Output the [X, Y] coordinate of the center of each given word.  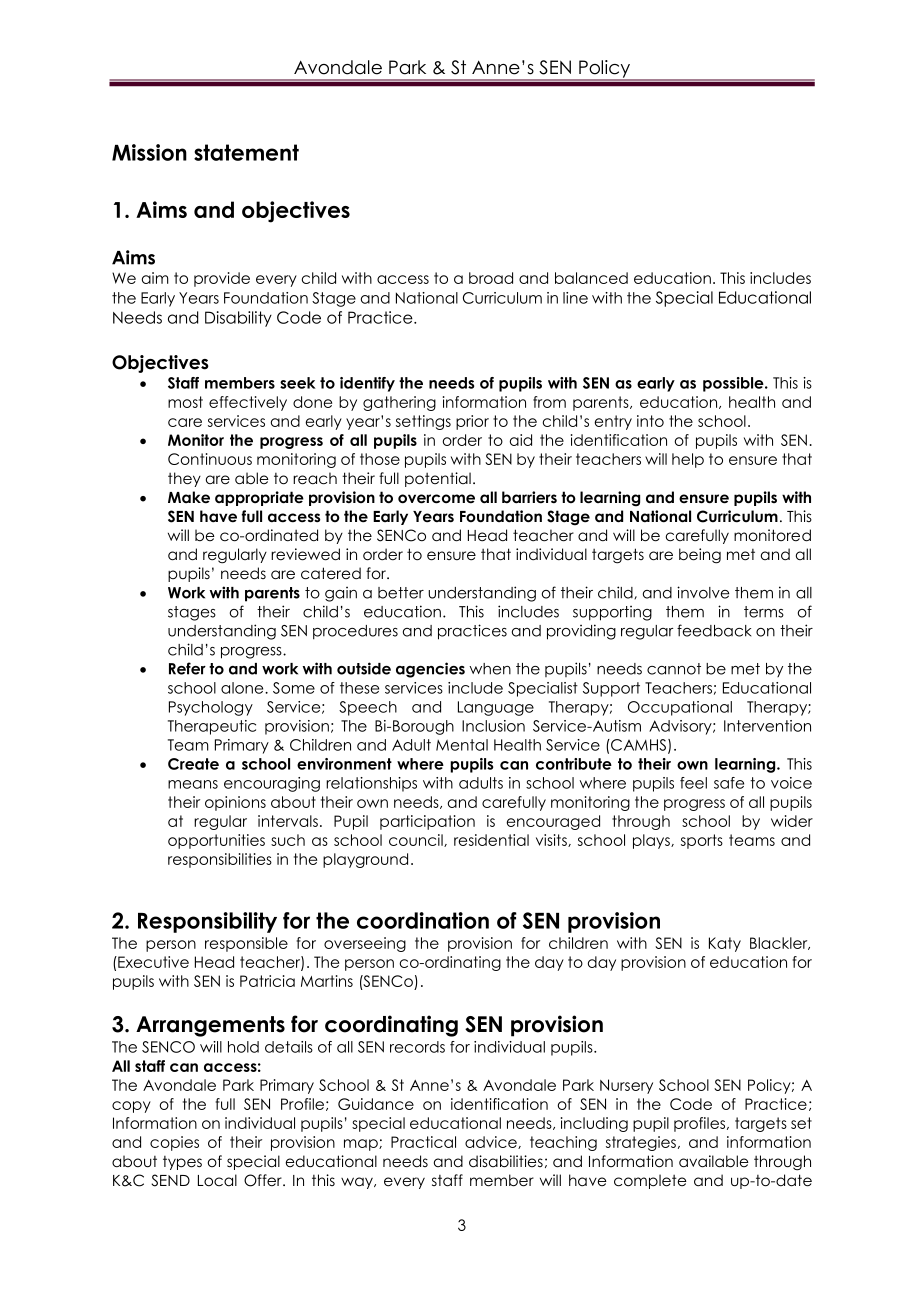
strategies [641, 1143]
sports [702, 841]
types [182, 1163]
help [688, 460]
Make [189, 497]
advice [492, 1142]
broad [491, 278]
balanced [591, 278]
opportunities [216, 841]
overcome [436, 499]
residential [491, 840]
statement [246, 152]
